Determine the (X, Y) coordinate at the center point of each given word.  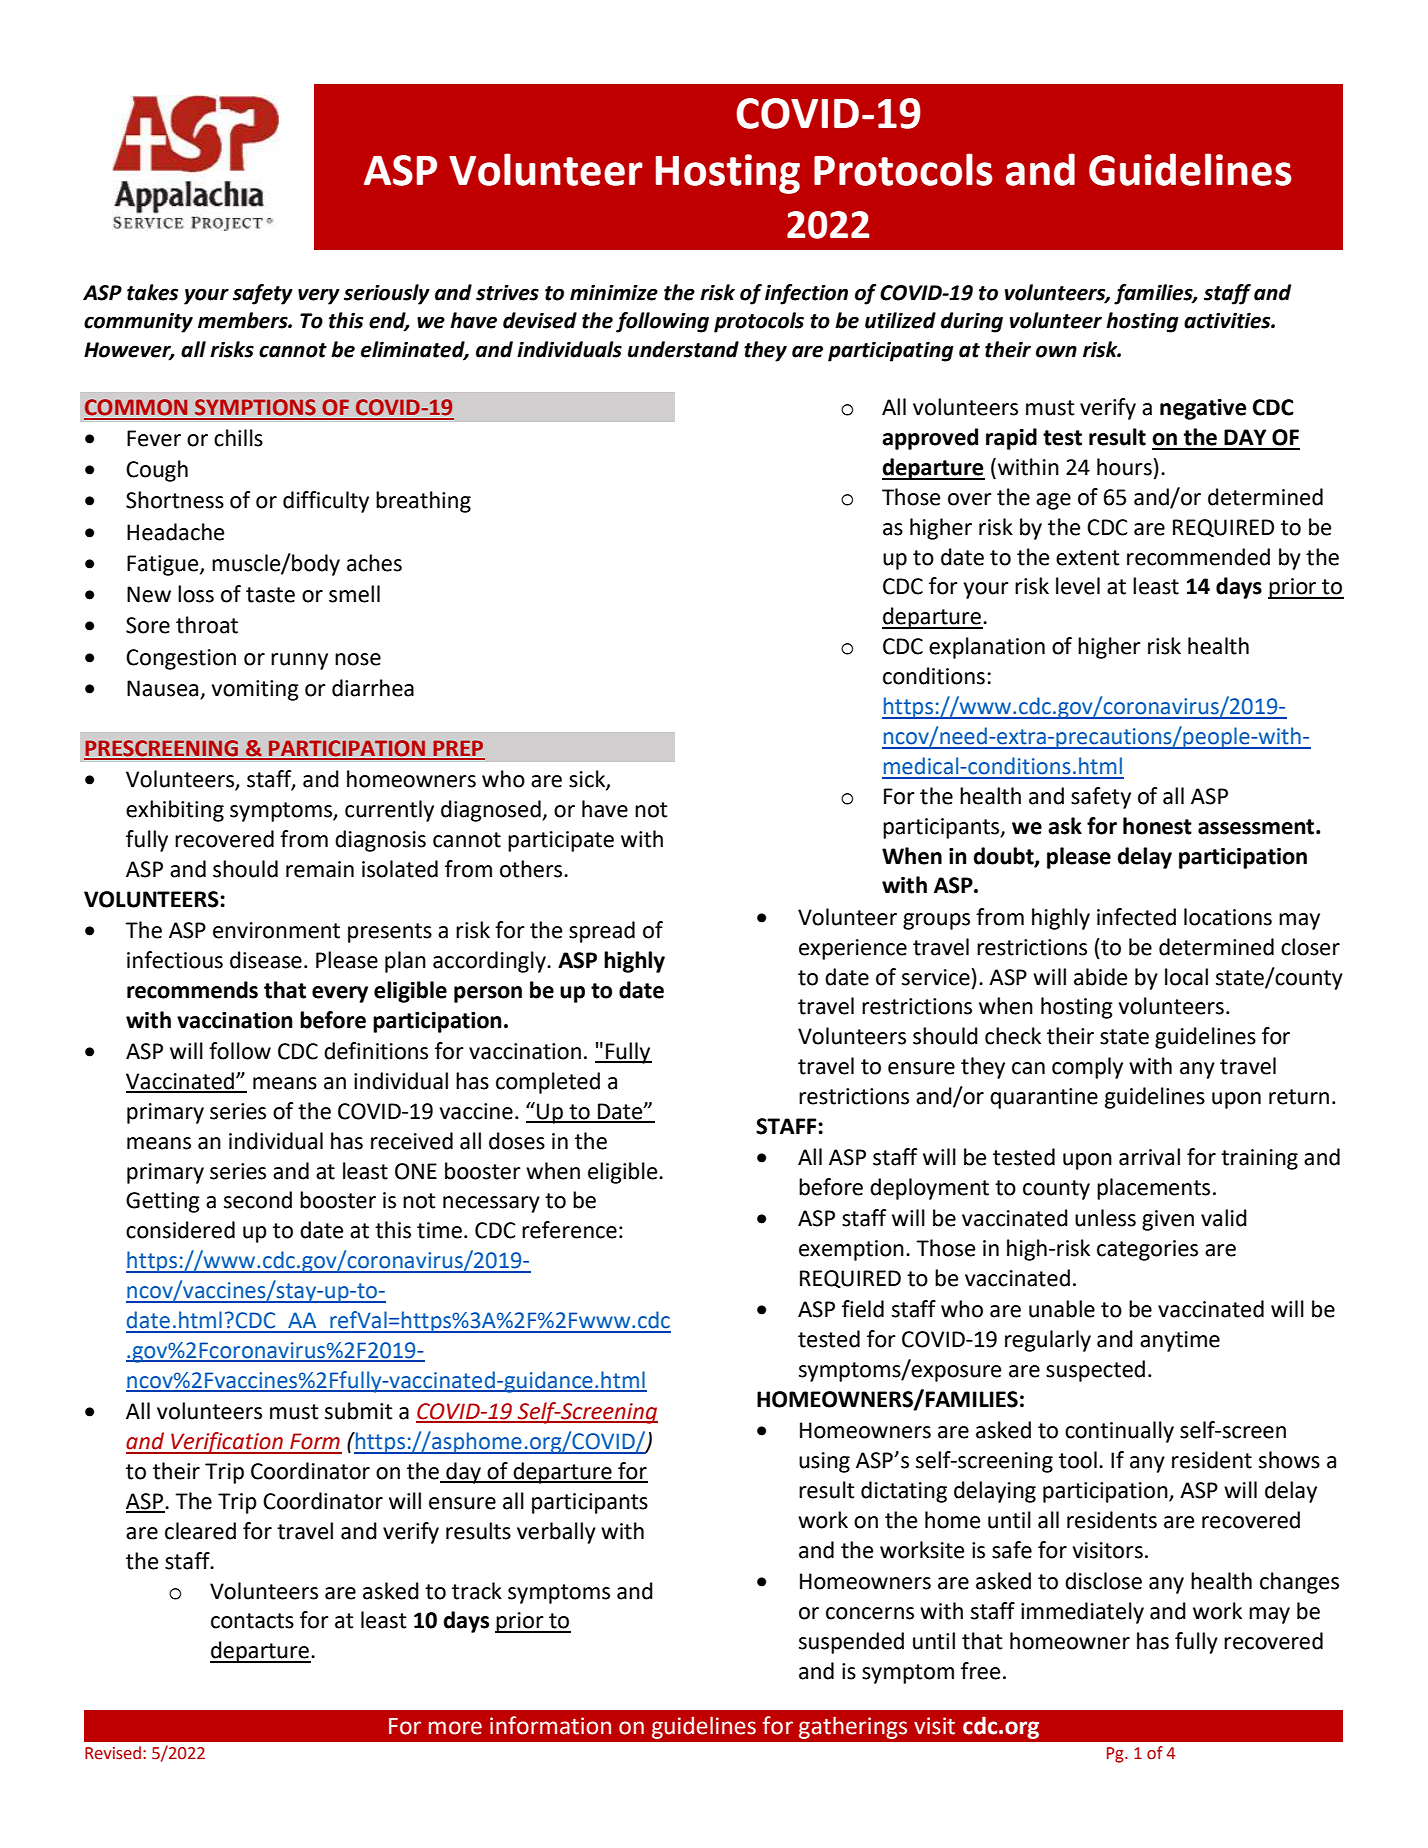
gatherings (853, 1727)
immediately (1082, 1613)
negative (1203, 409)
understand (683, 349)
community (138, 322)
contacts (252, 1621)
